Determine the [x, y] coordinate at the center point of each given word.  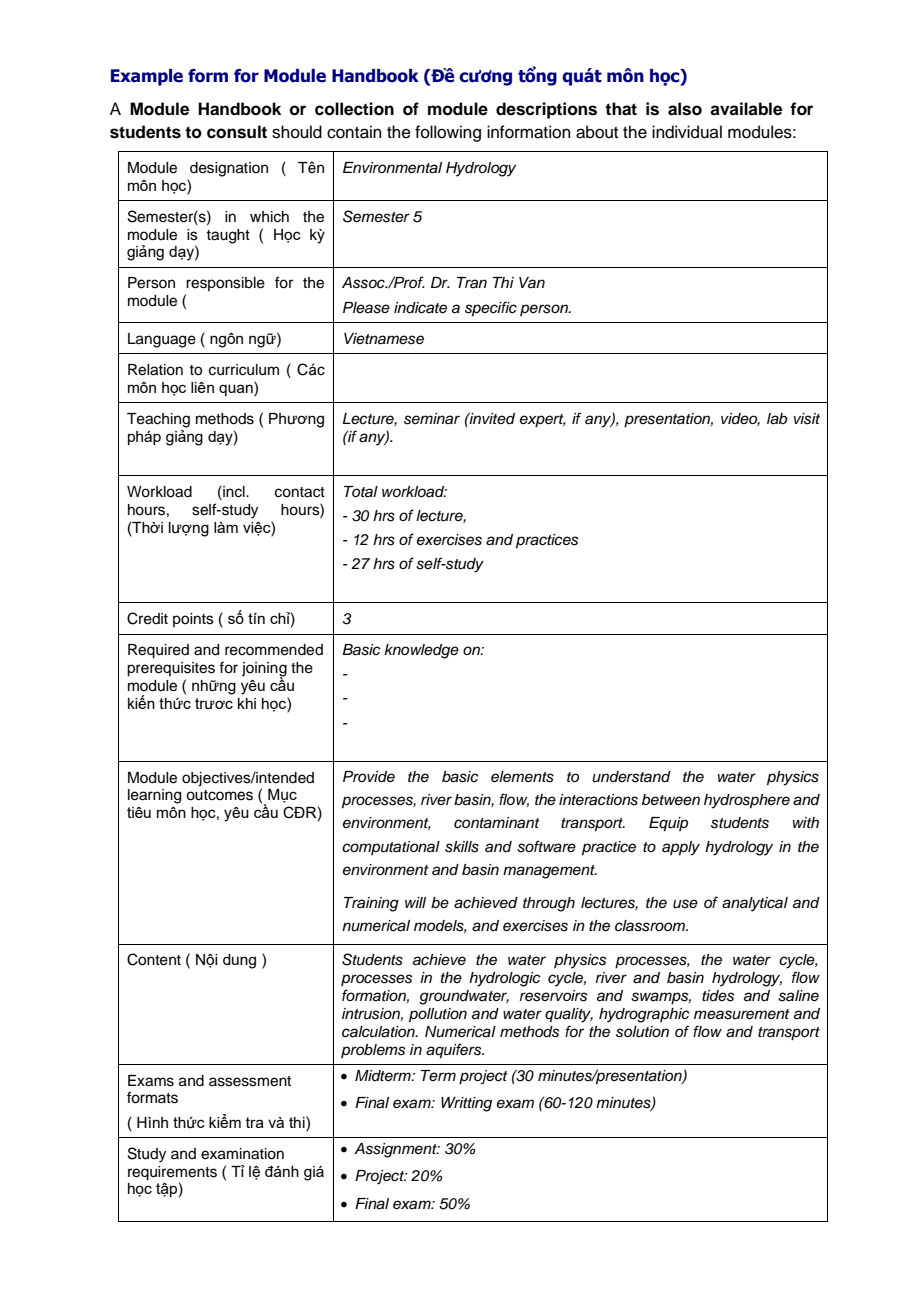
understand [631, 777]
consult [237, 132]
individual [687, 132]
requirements [172, 1173]
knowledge [421, 651]
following [448, 133]
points [193, 620]
